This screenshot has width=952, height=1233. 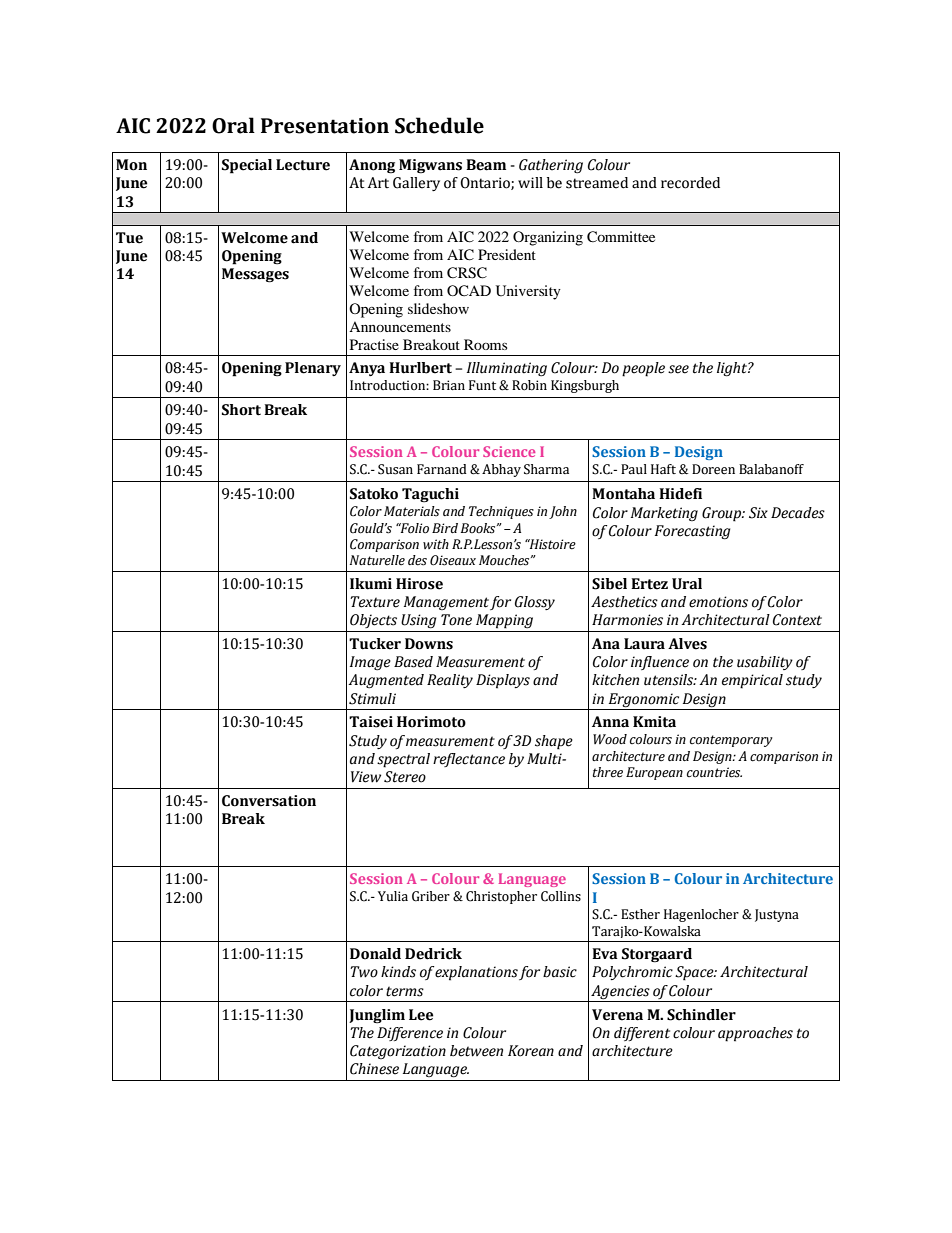 What do you see at coordinates (269, 801) in the screenshot?
I see `Conversation` at bounding box center [269, 801].
